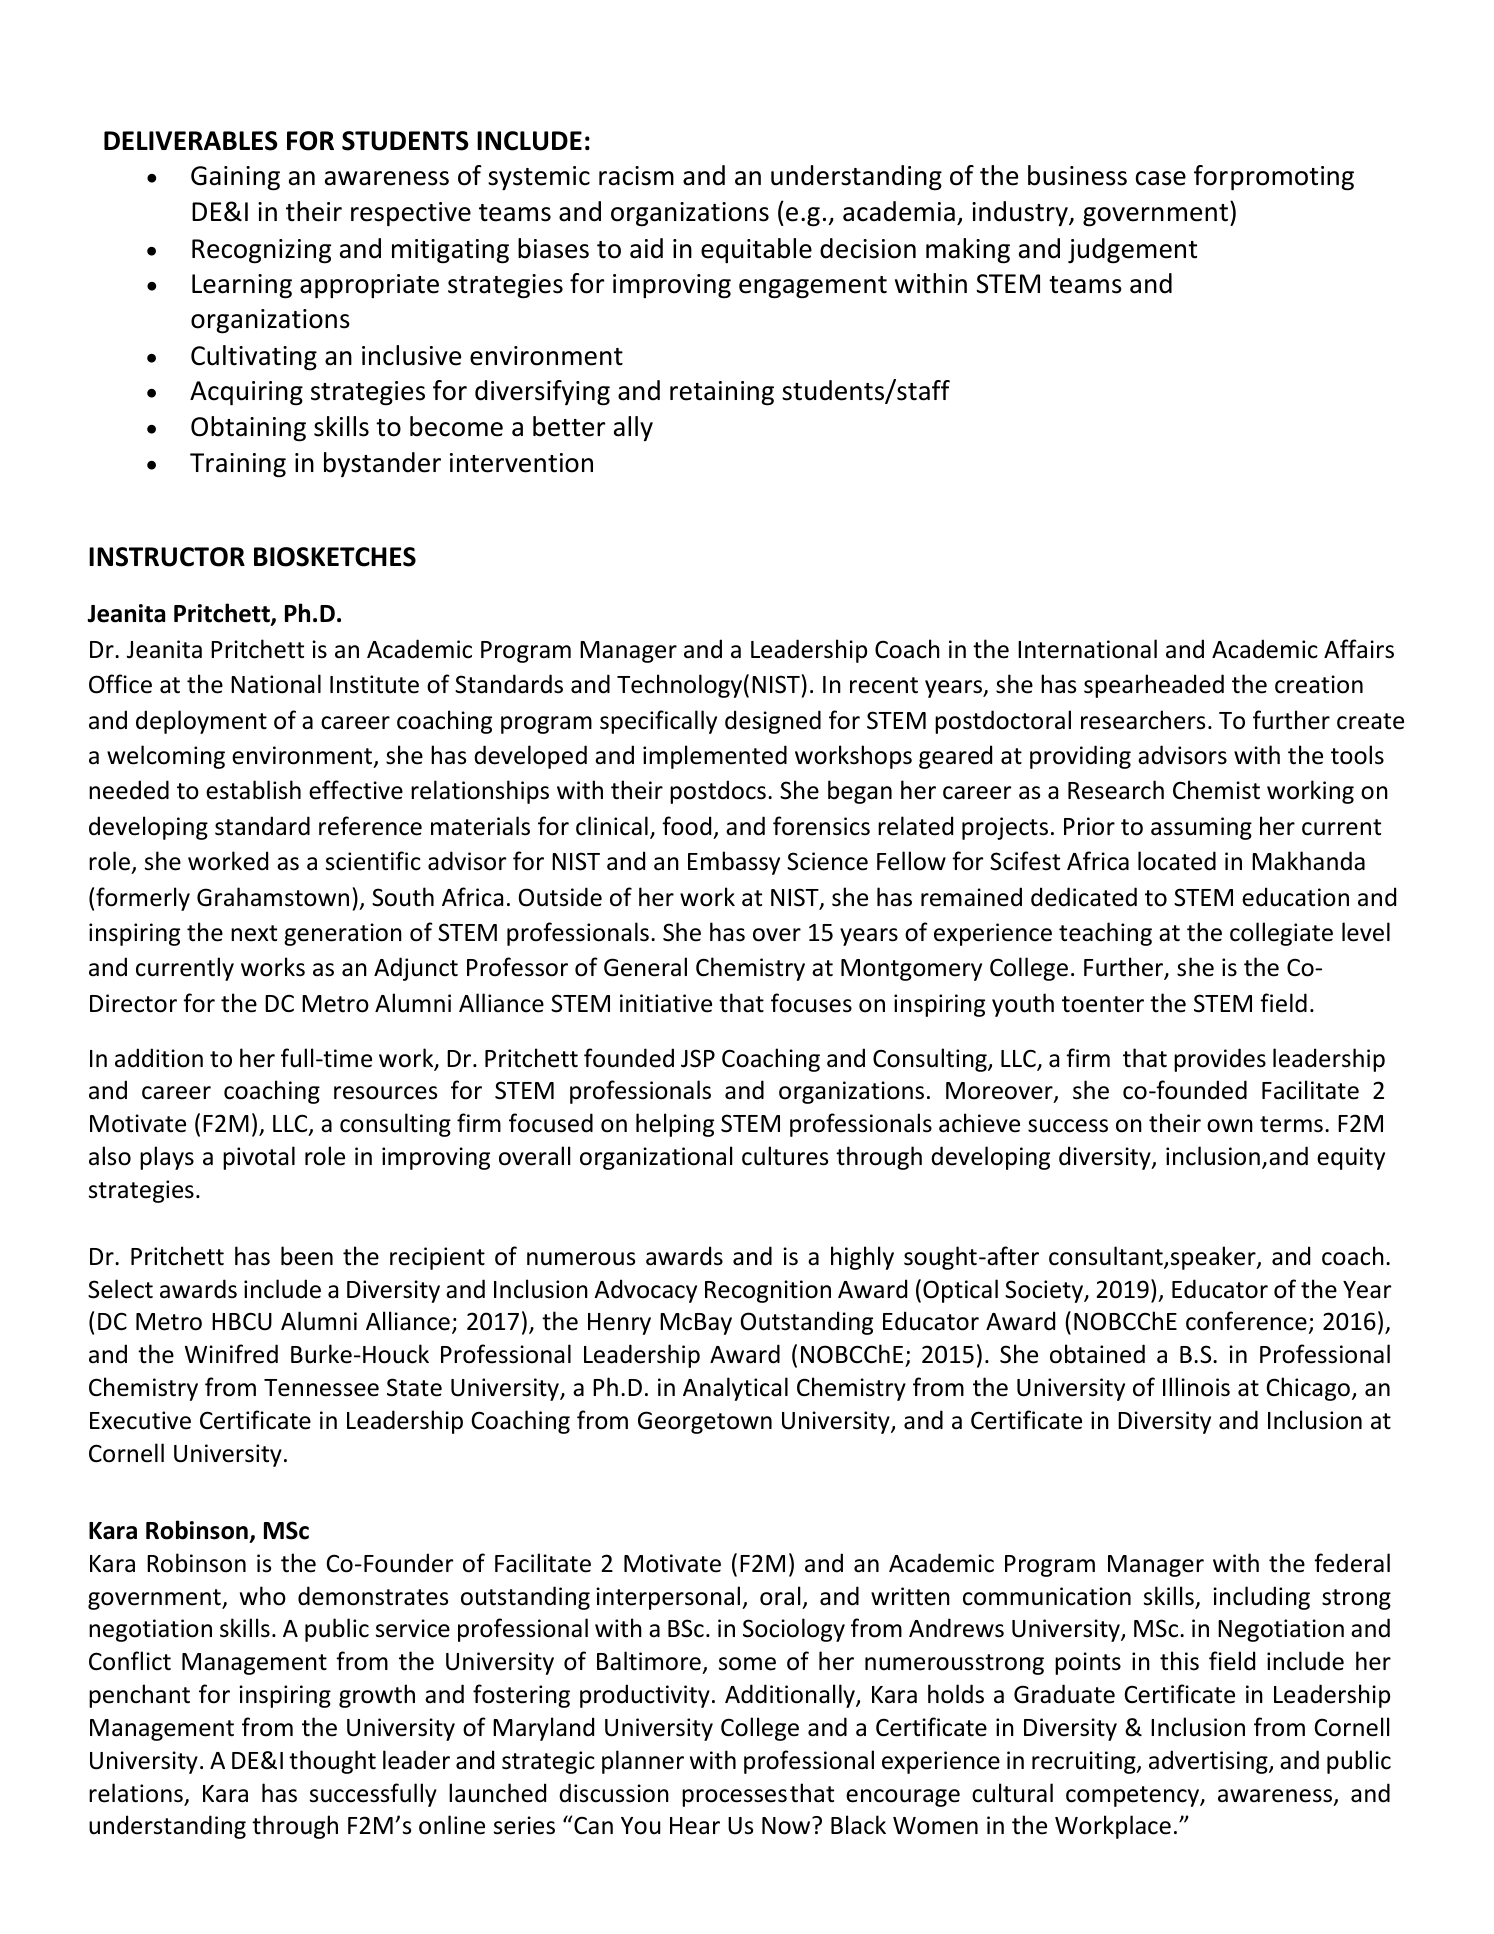 This document has width=1494, height=1934. Describe the element at coordinates (695, 1826) in the document. I see `Hear` at that location.
